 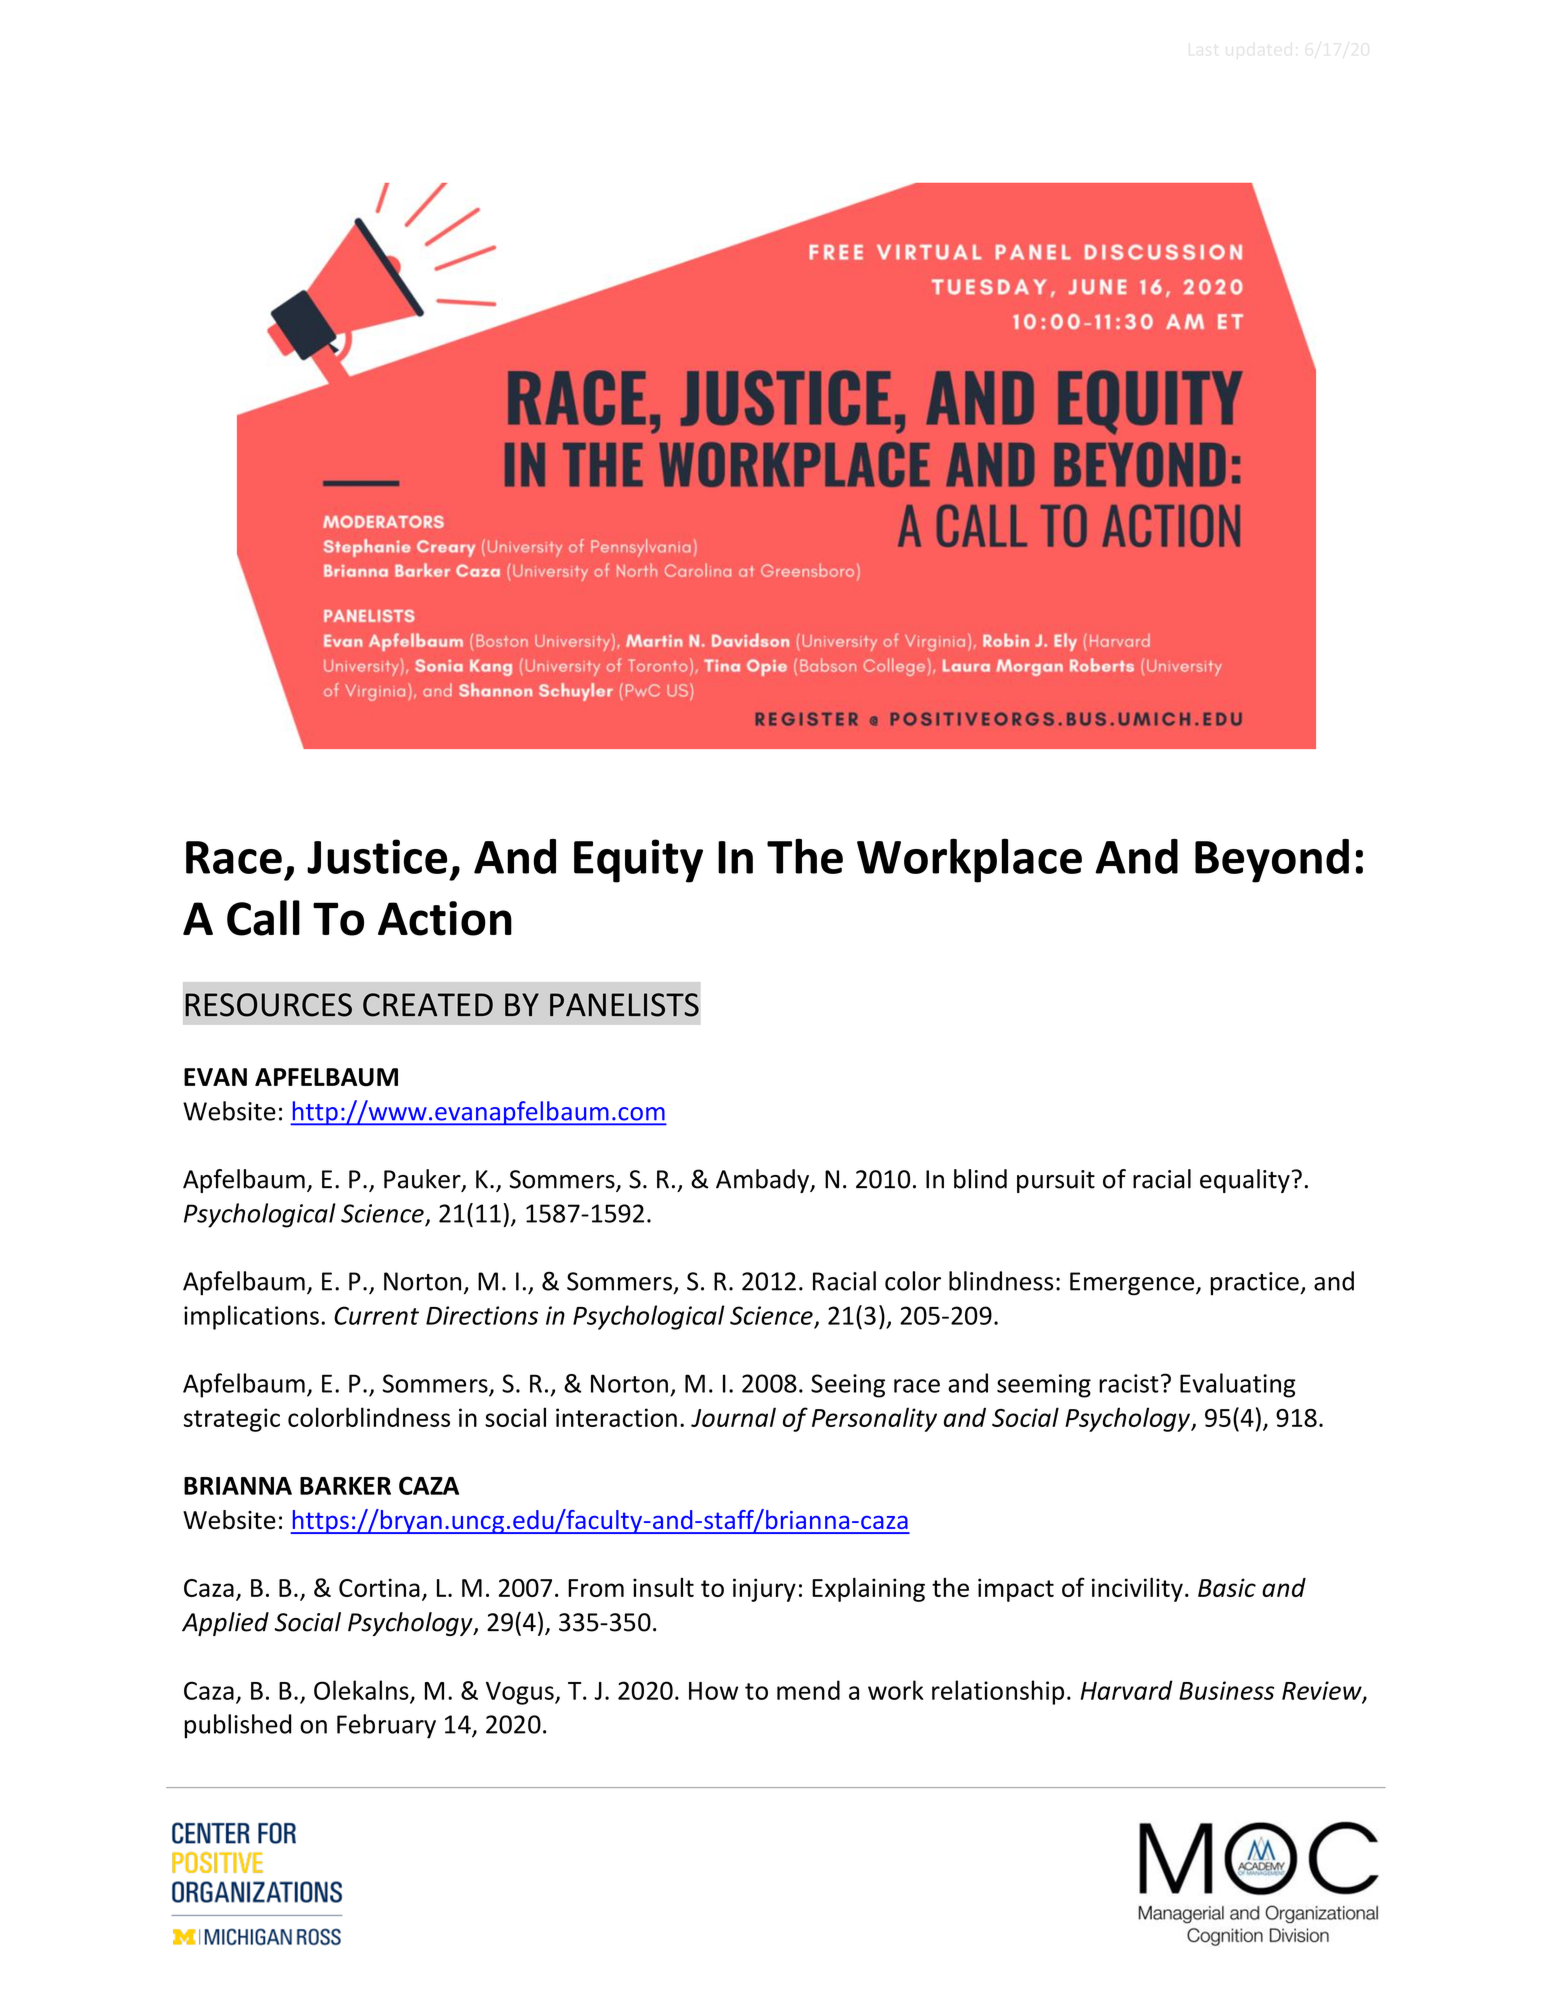 I want to click on Current, so click(x=376, y=1315).
